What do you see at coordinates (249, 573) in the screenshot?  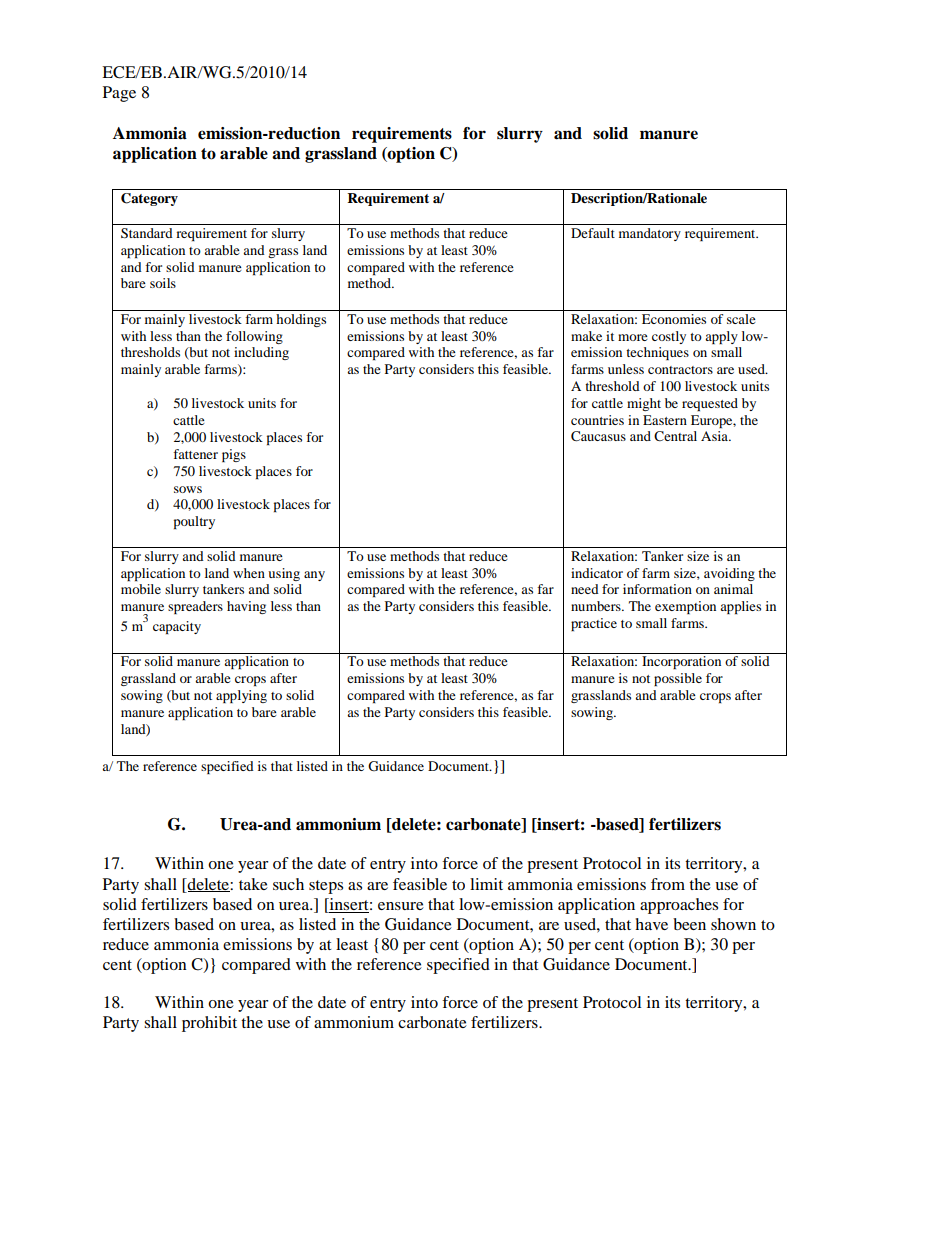 I see `when` at bounding box center [249, 573].
